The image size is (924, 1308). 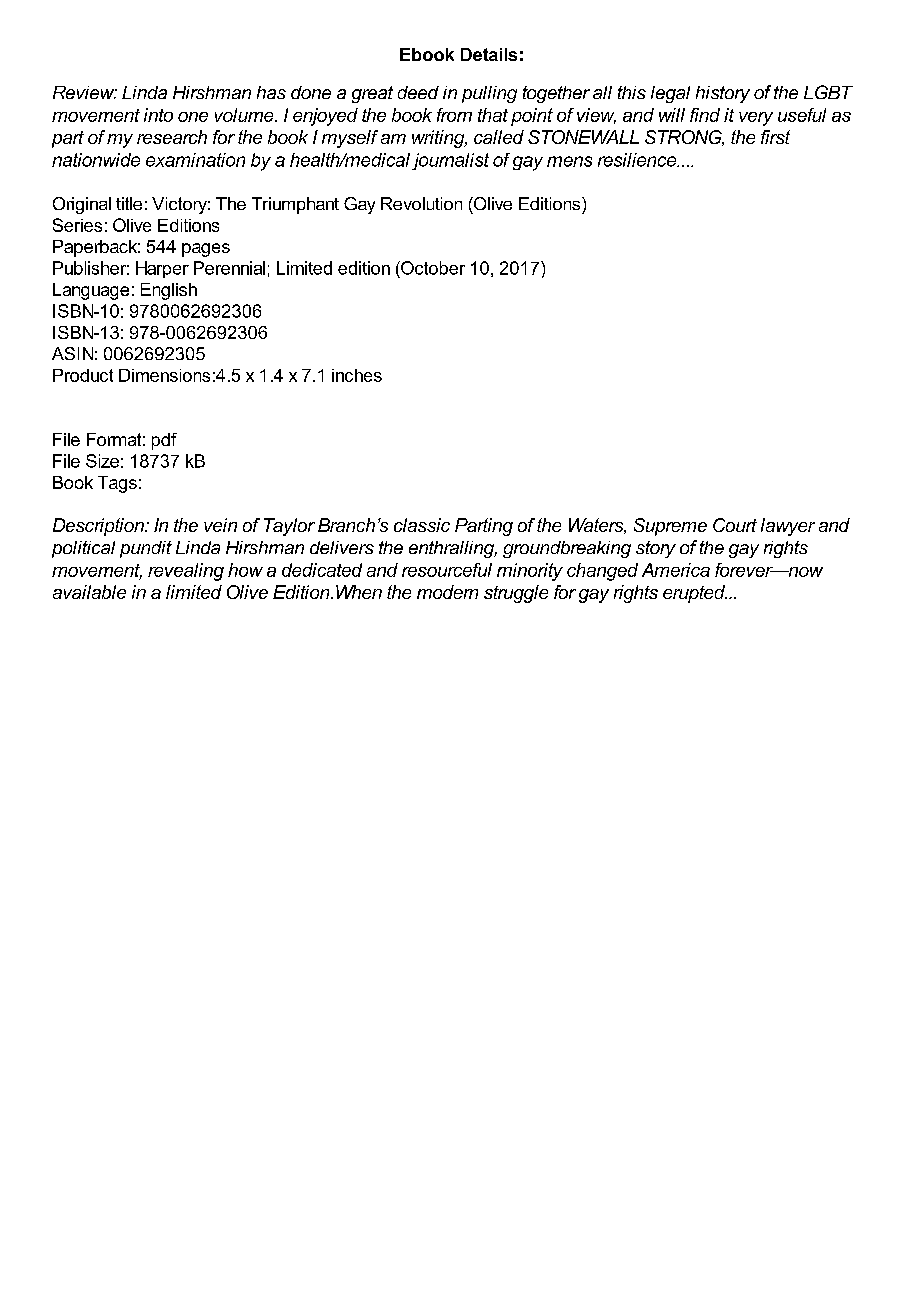 What do you see at coordinates (670, 94) in the image?
I see `legal` at bounding box center [670, 94].
